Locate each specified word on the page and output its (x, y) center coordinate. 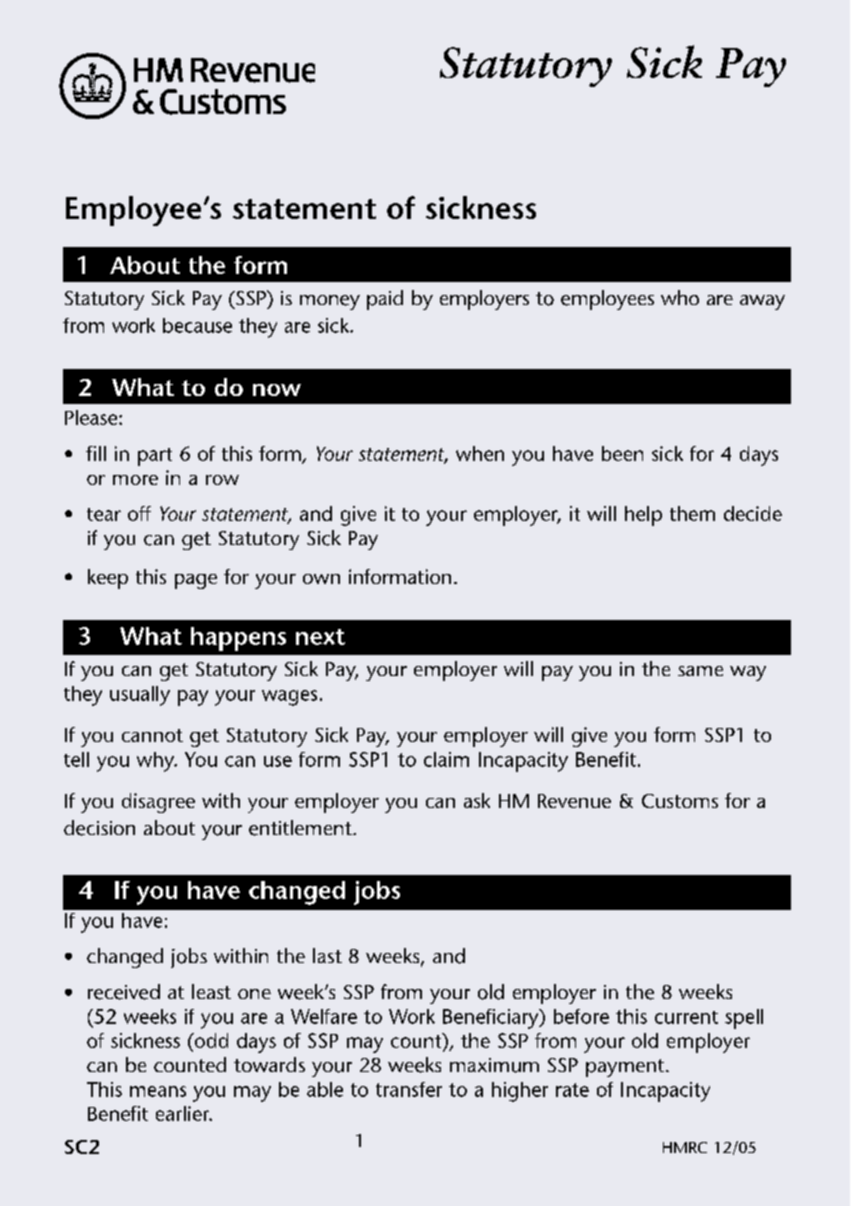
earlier (184, 1113)
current (686, 1017)
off (139, 513)
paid (385, 300)
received (124, 992)
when (480, 453)
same (700, 671)
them (692, 513)
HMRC (685, 1147)
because (197, 325)
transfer (409, 1089)
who (680, 297)
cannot (152, 735)
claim (446, 759)
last (327, 955)
